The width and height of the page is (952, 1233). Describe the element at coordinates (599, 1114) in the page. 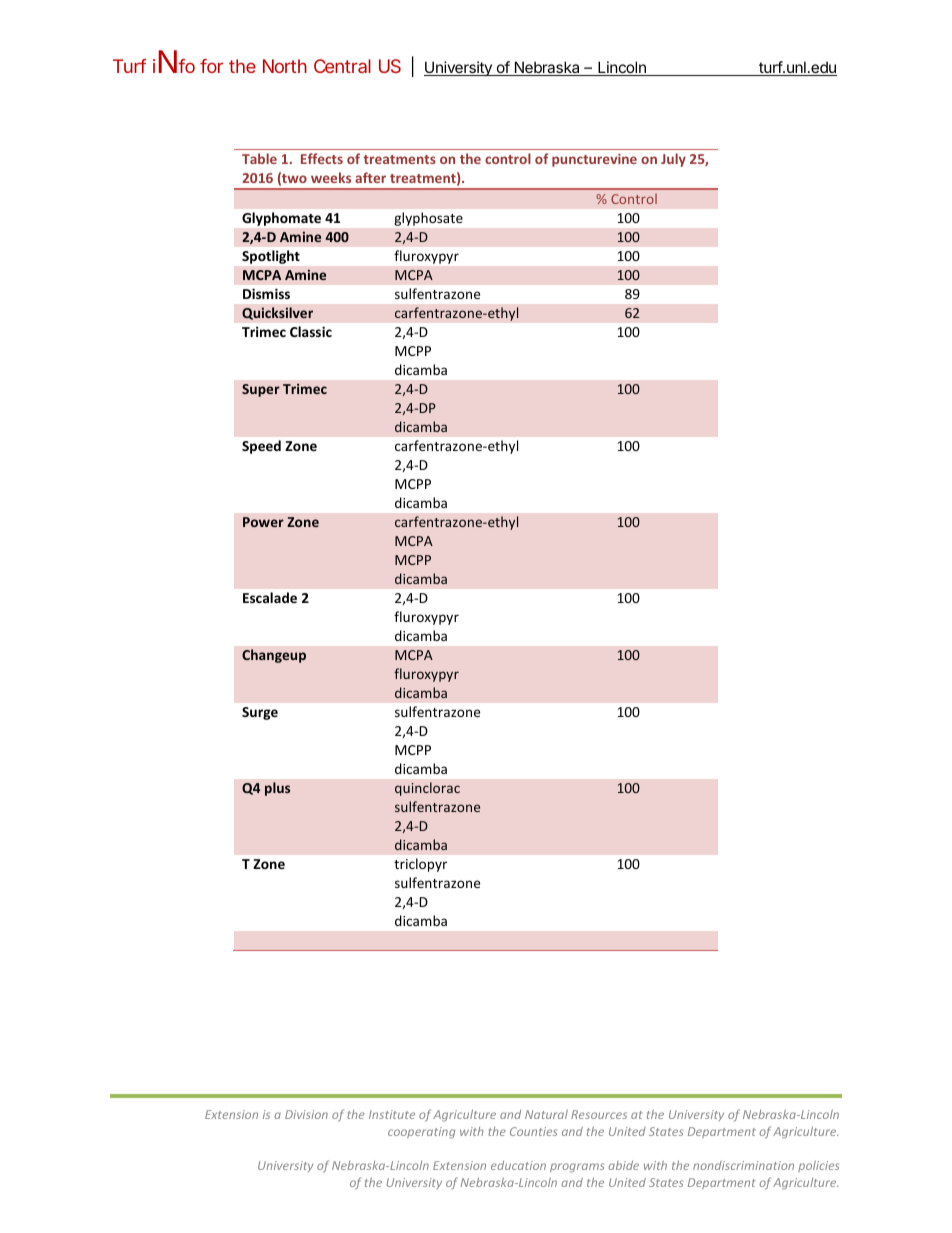

I see `Resources` at that location.
